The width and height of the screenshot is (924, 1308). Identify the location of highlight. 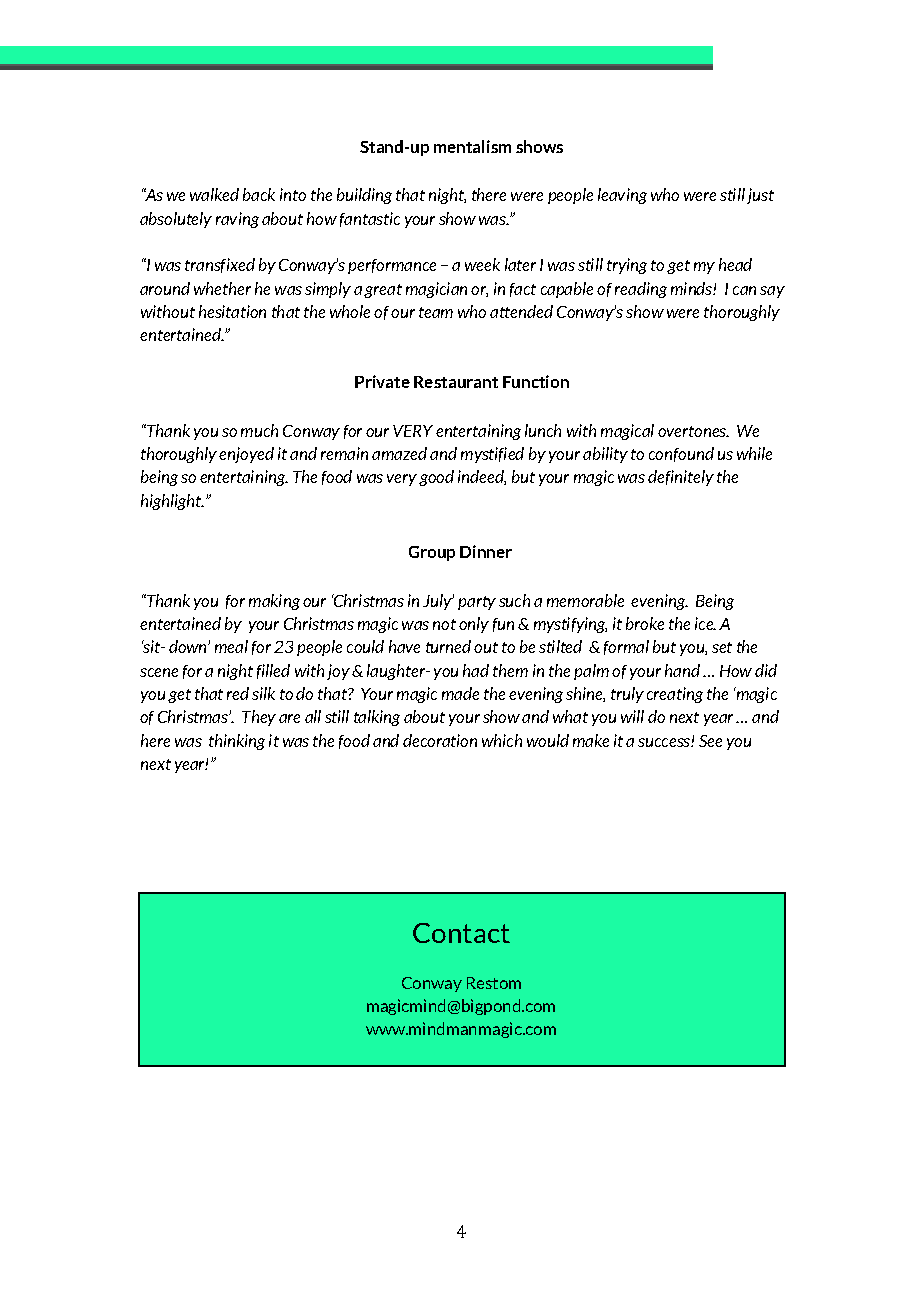
(172, 502).
